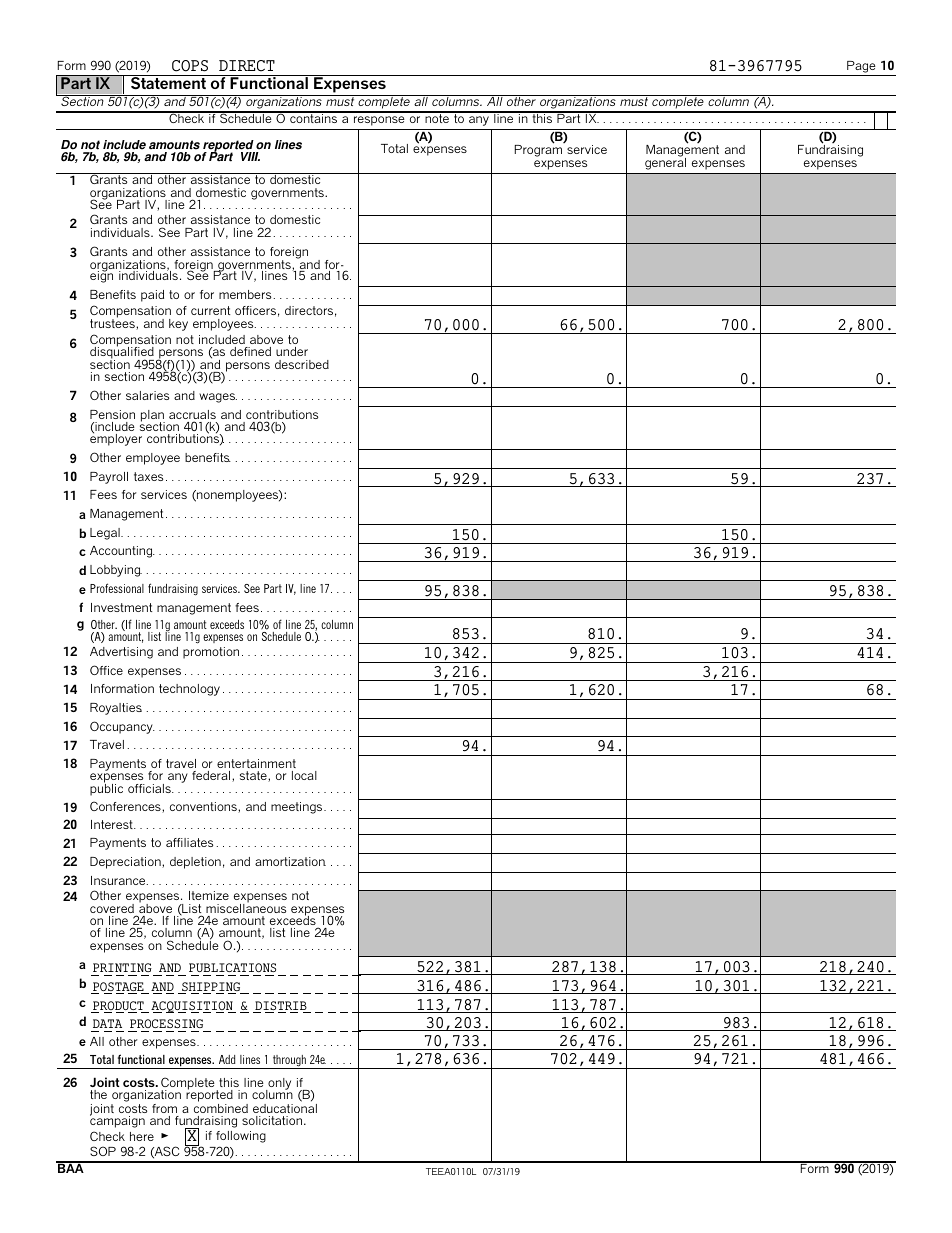 This screenshot has width=952, height=1233. I want to click on COPS, so click(190, 66).
